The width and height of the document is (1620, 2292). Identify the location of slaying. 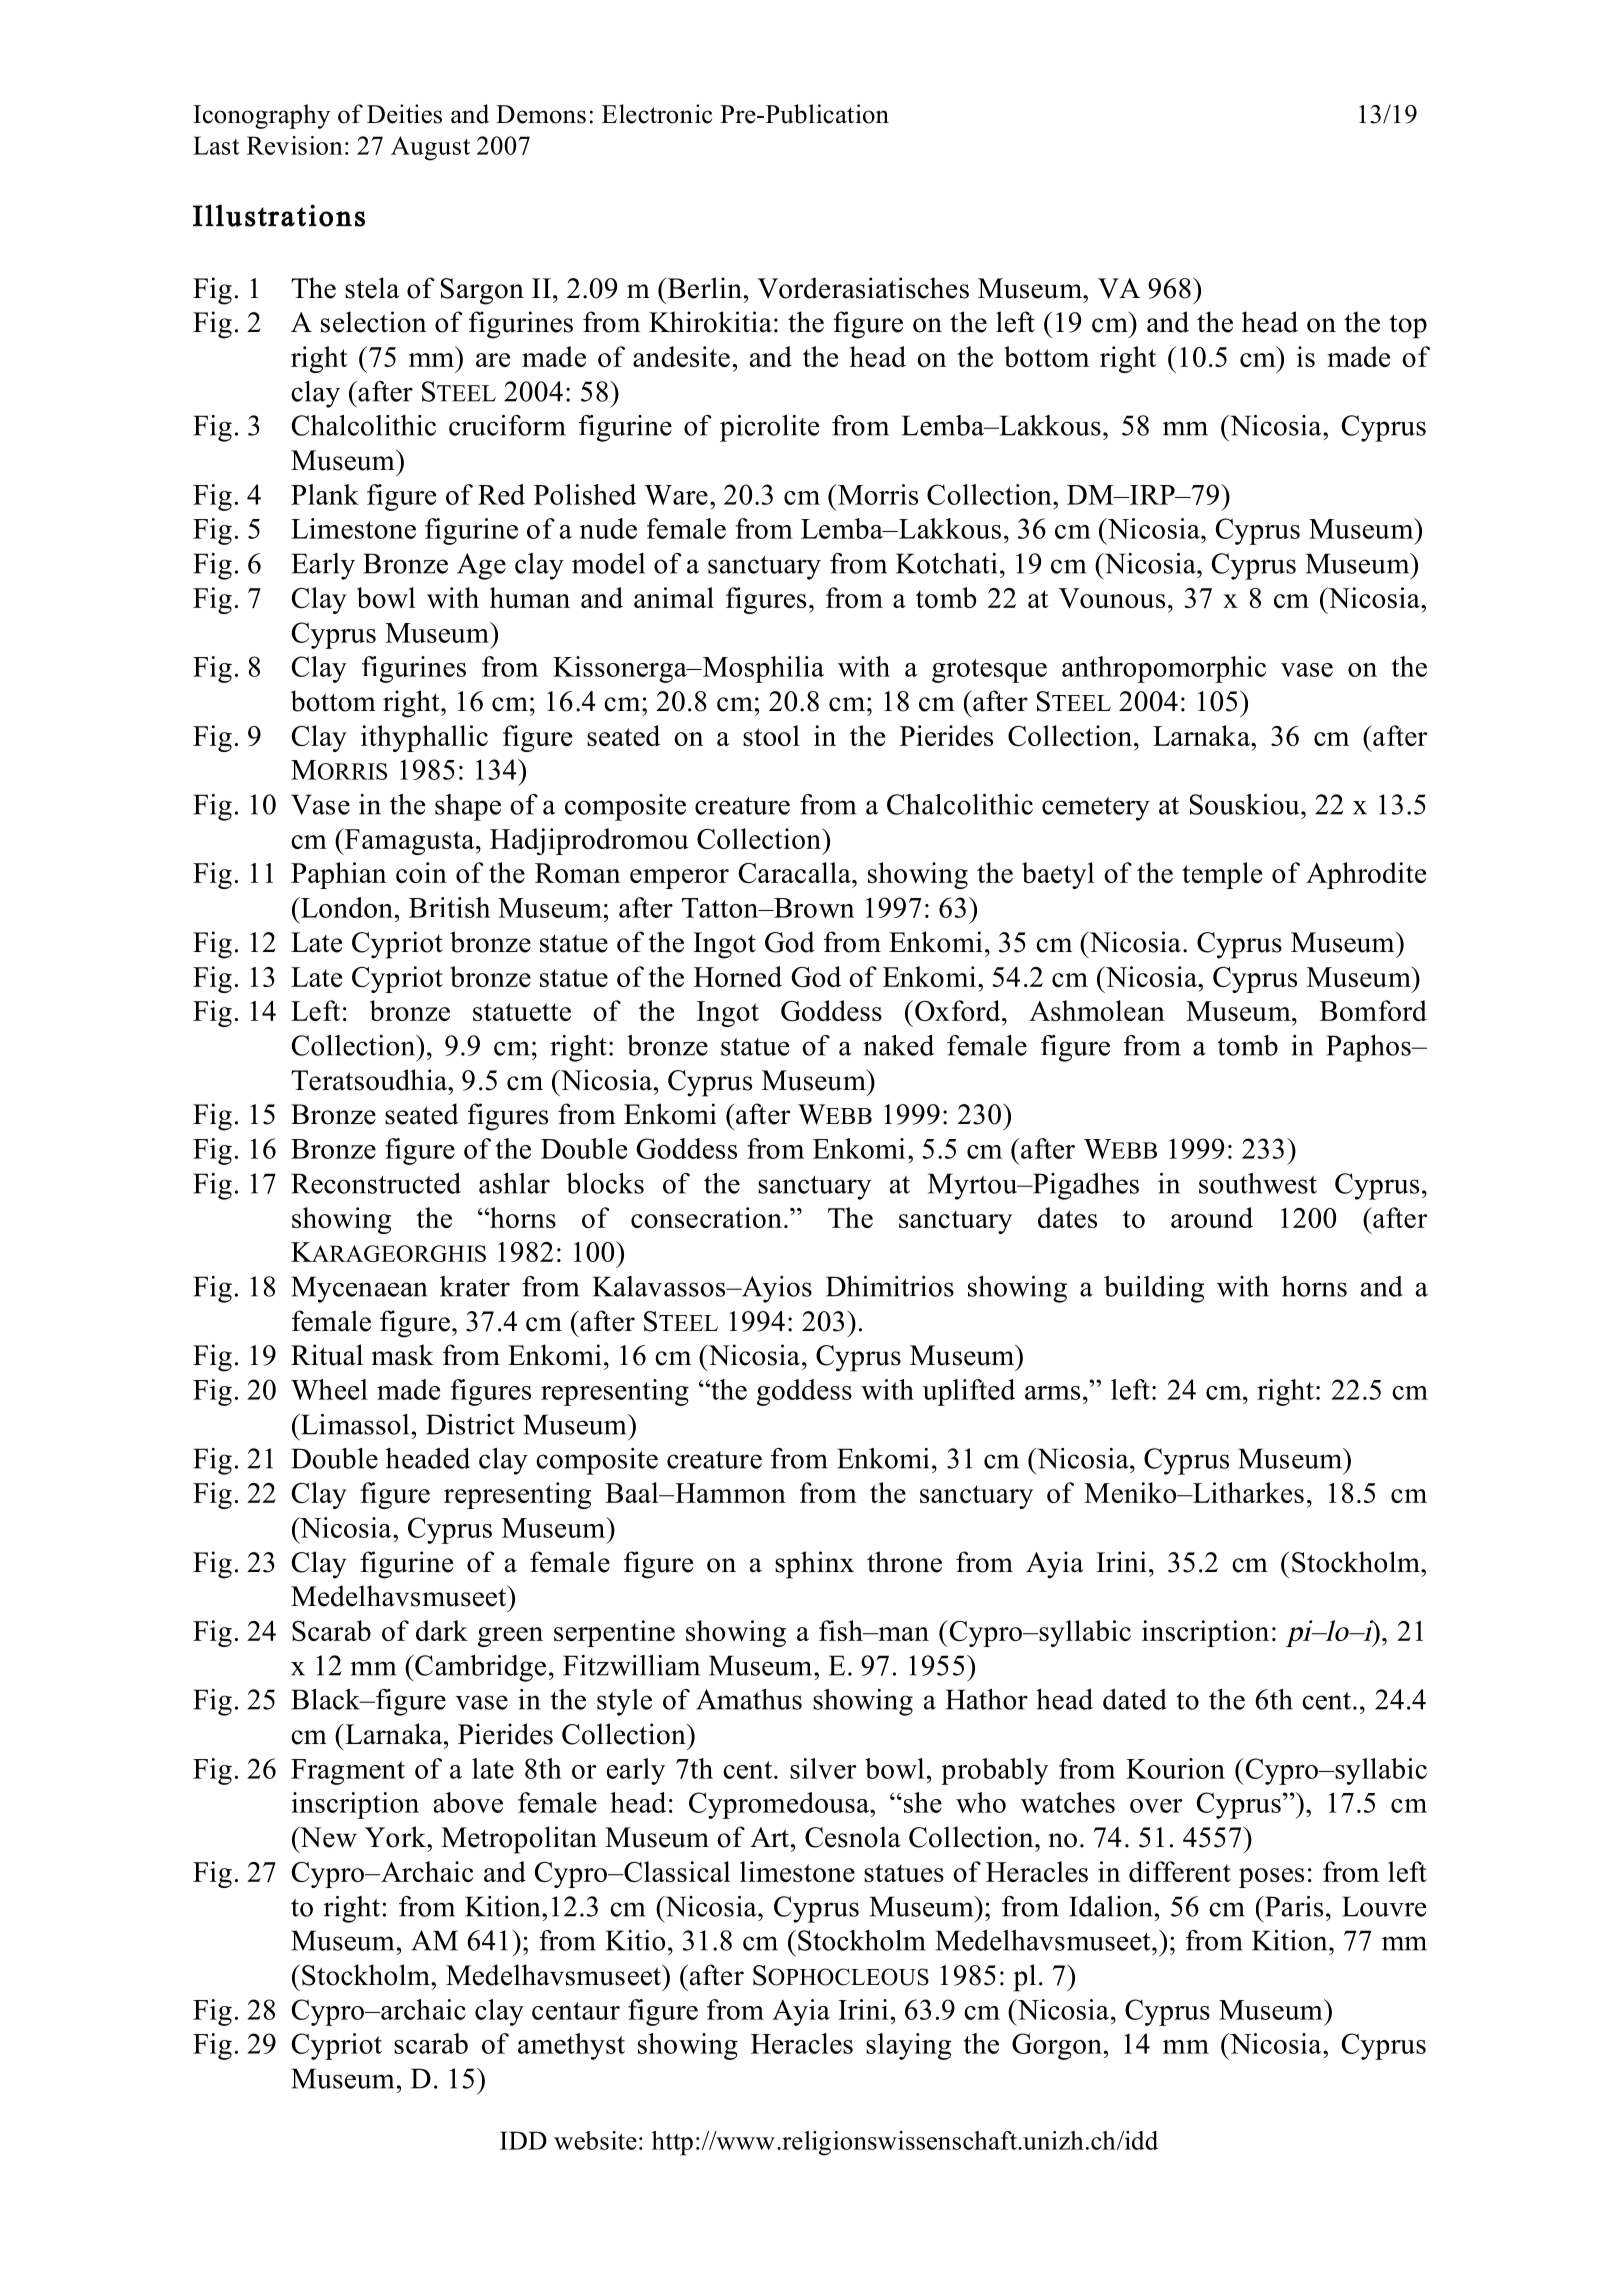
(908, 2046).
